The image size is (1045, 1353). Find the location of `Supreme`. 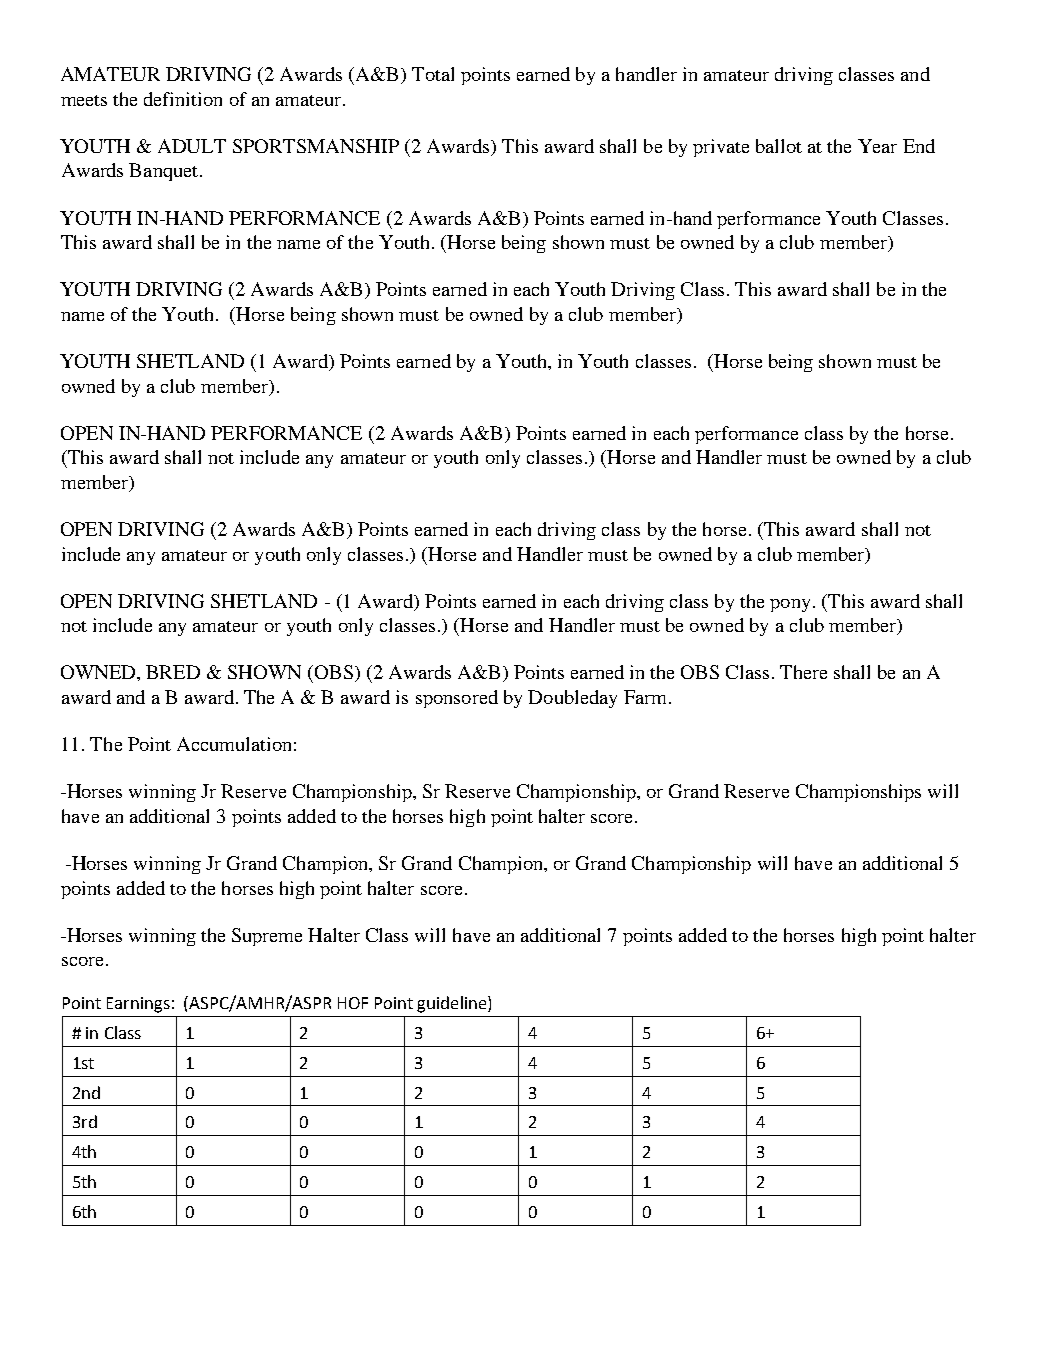

Supreme is located at coordinates (267, 937).
